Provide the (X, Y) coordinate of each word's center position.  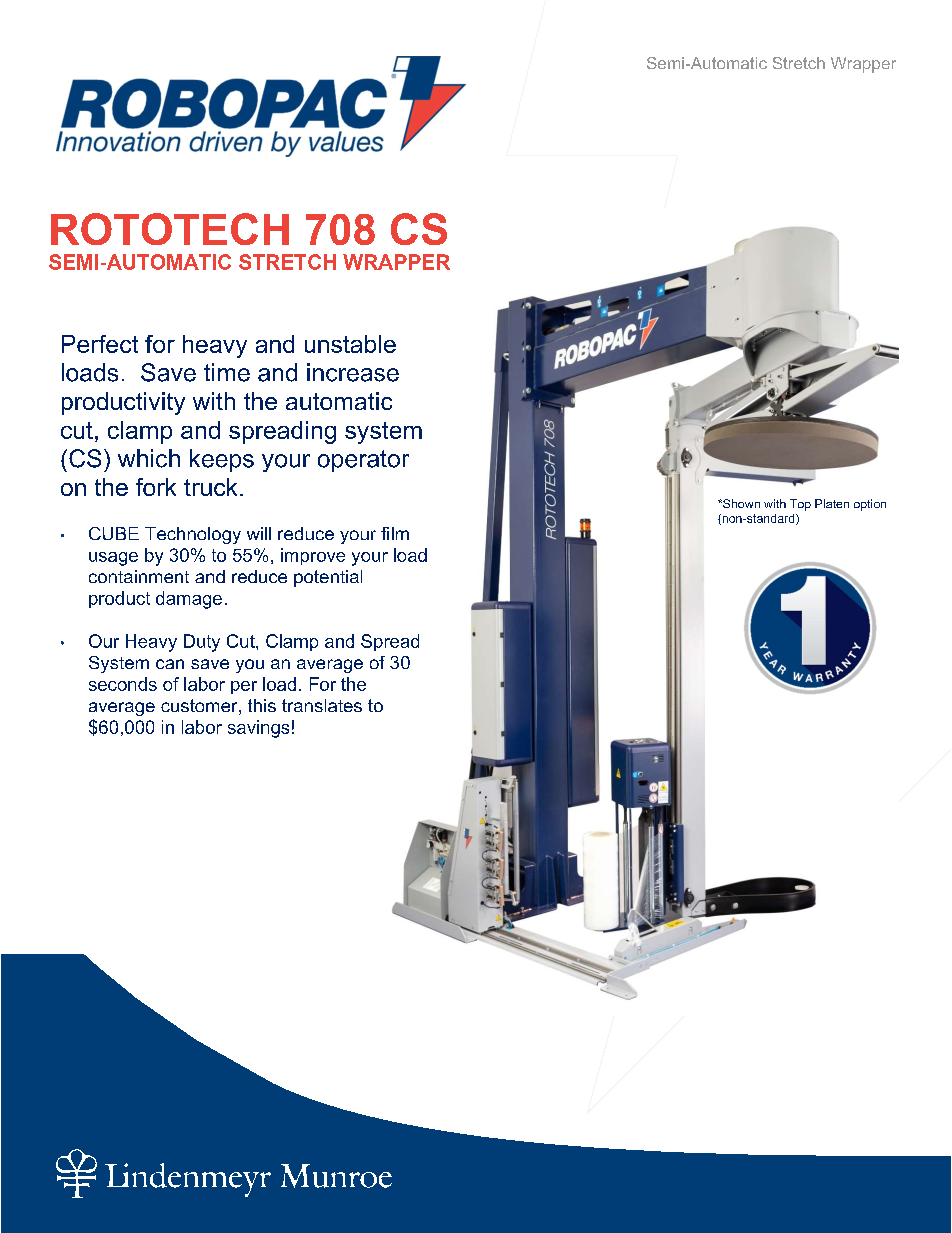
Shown (740, 503)
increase (353, 372)
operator (363, 461)
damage (189, 600)
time (227, 372)
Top (800, 505)
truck (210, 487)
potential (328, 578)
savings (258, 729)
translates (322, 705)
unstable (350, 344)
